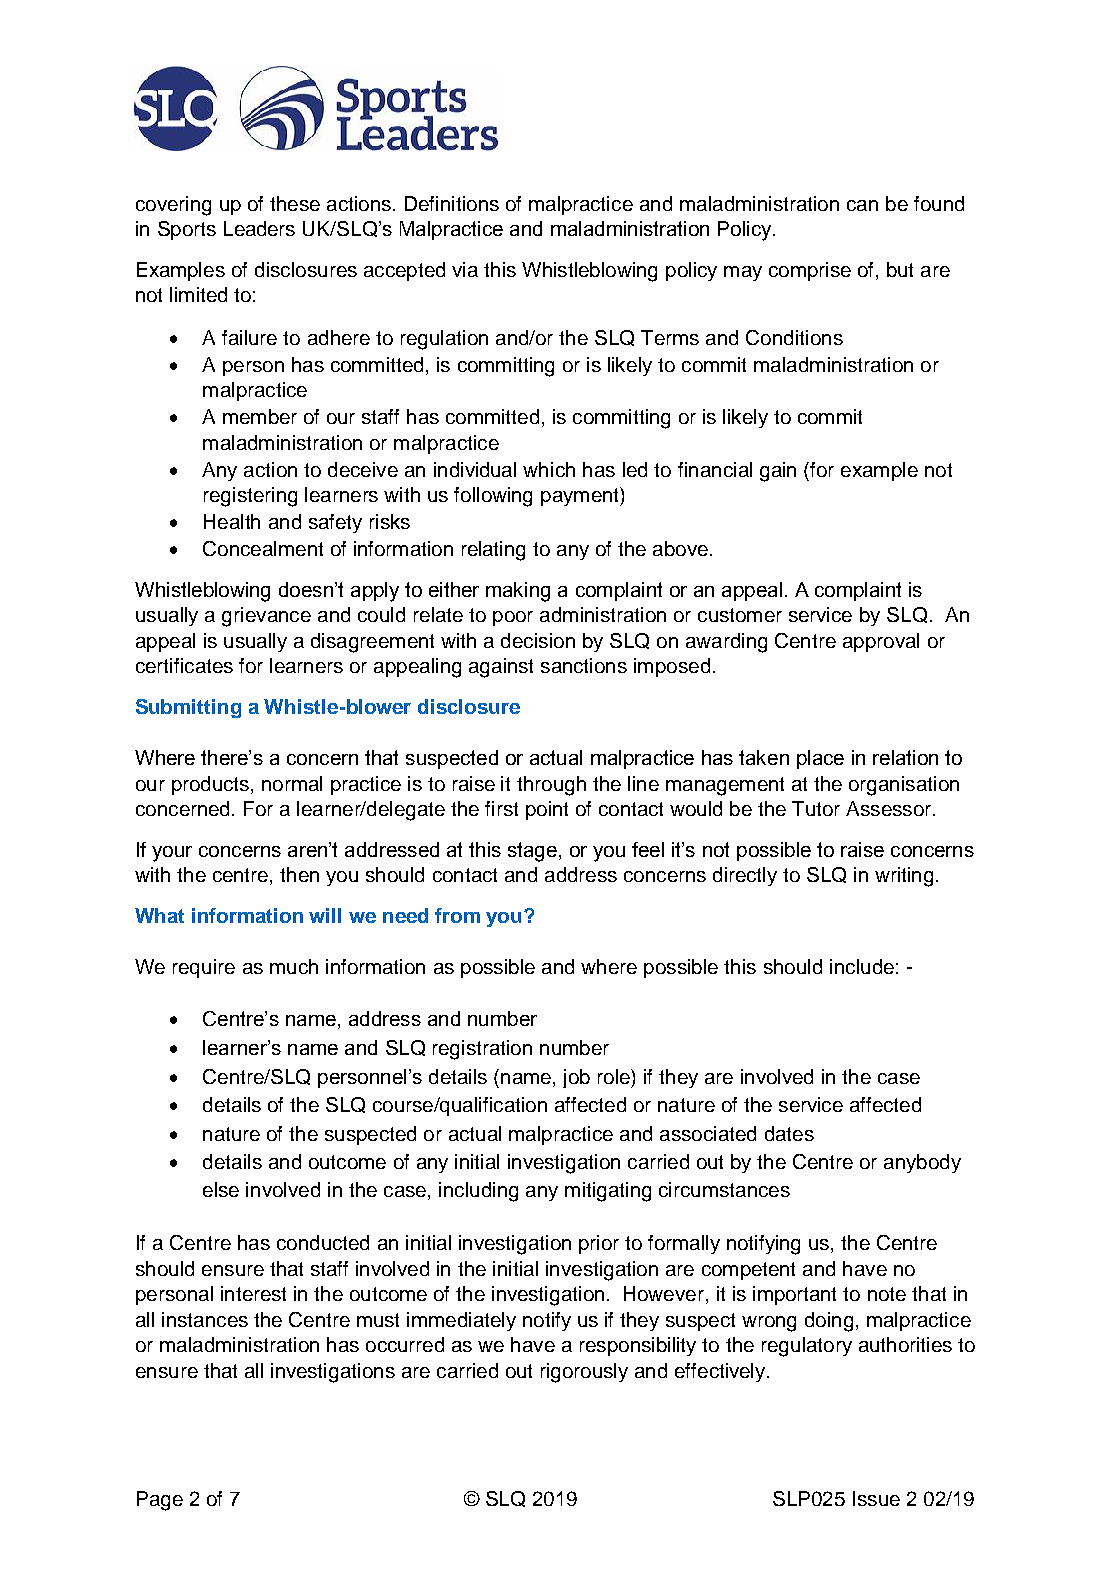 This screenshot has height=1577, width=1115. Describe the element at coordinates (160, 1501) in the screenshot. I see `Page` at that location.
